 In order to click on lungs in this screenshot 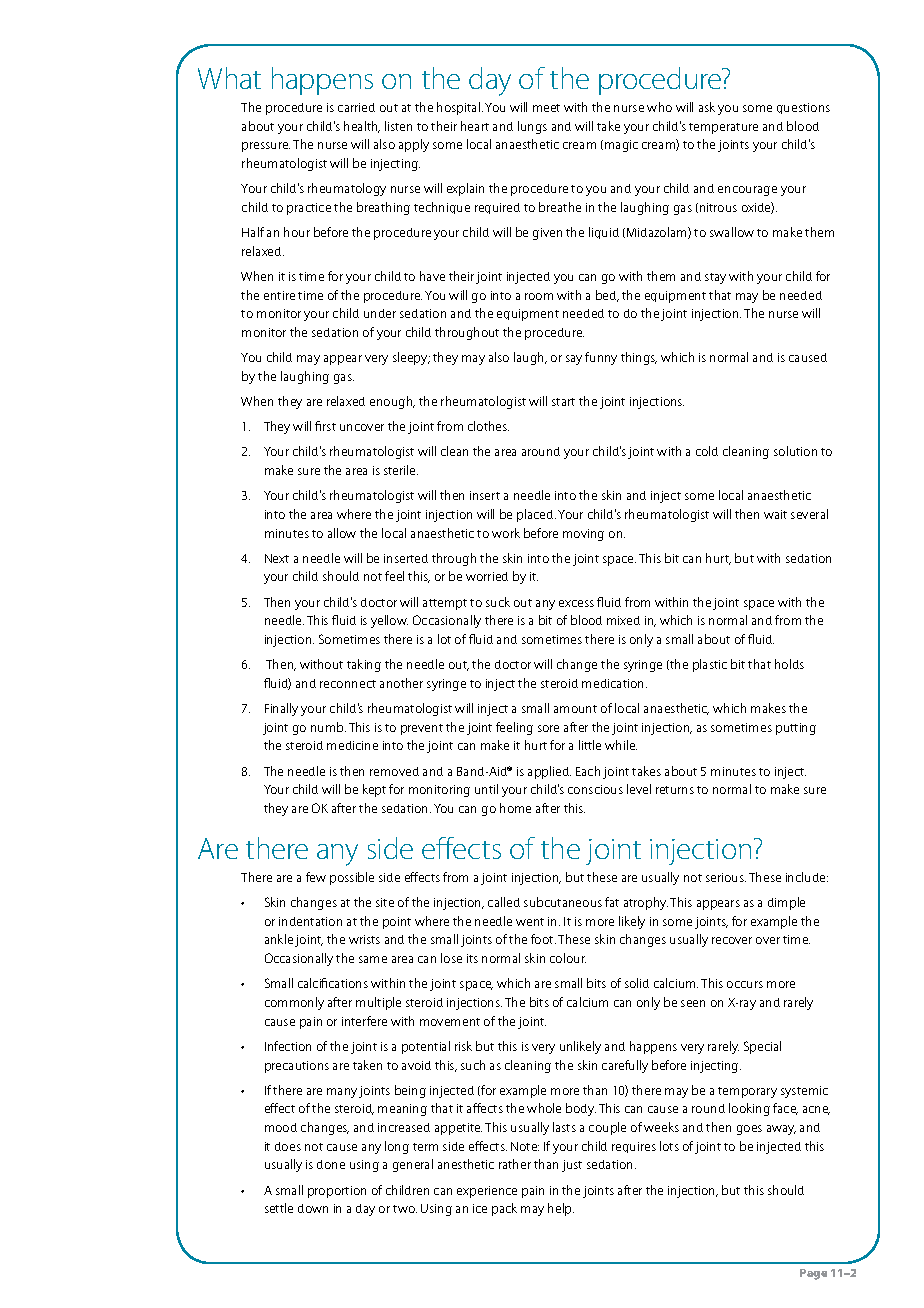, I will do `click(532, 127)`.
